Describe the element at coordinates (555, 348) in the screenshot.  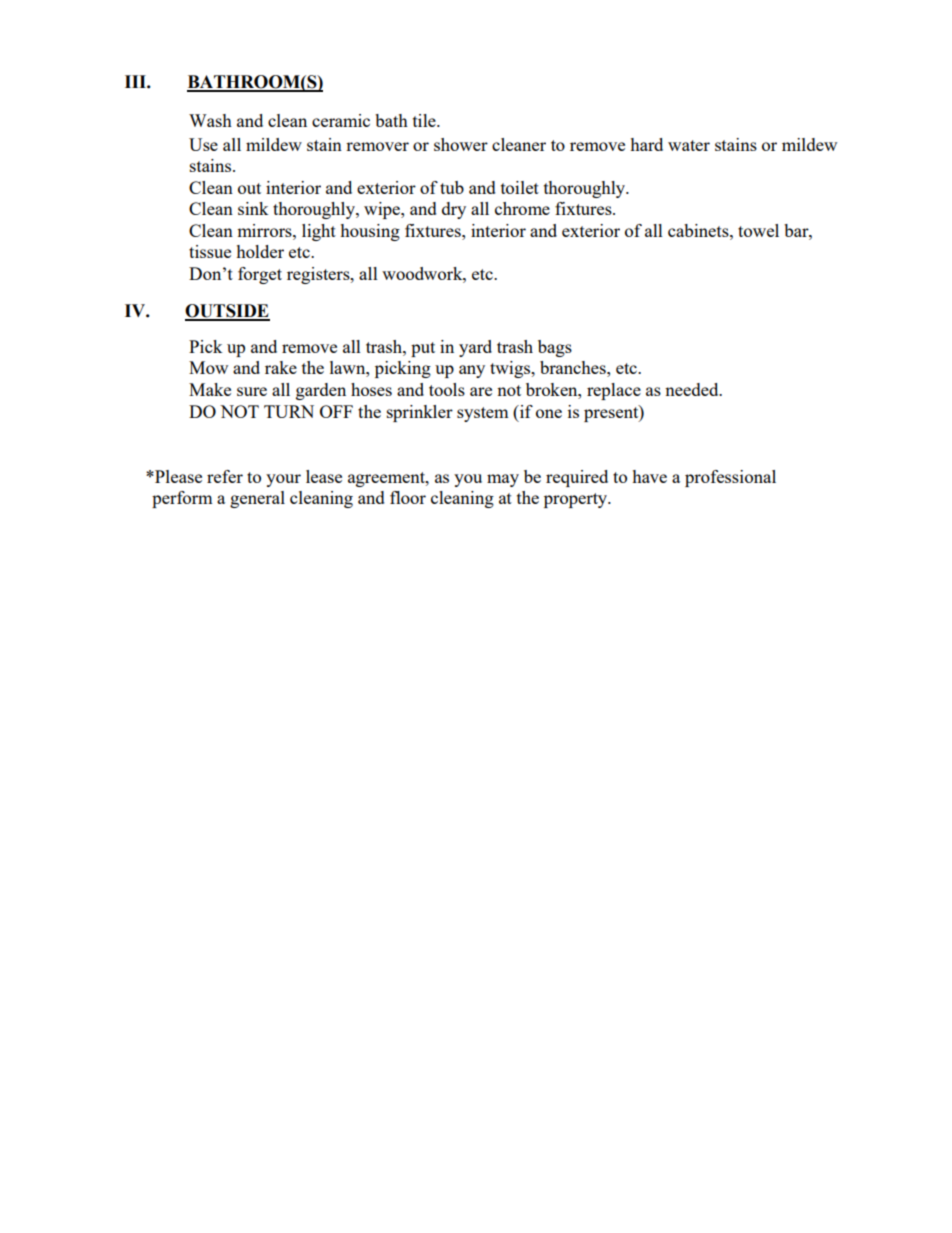
I see `bags` at that location.
